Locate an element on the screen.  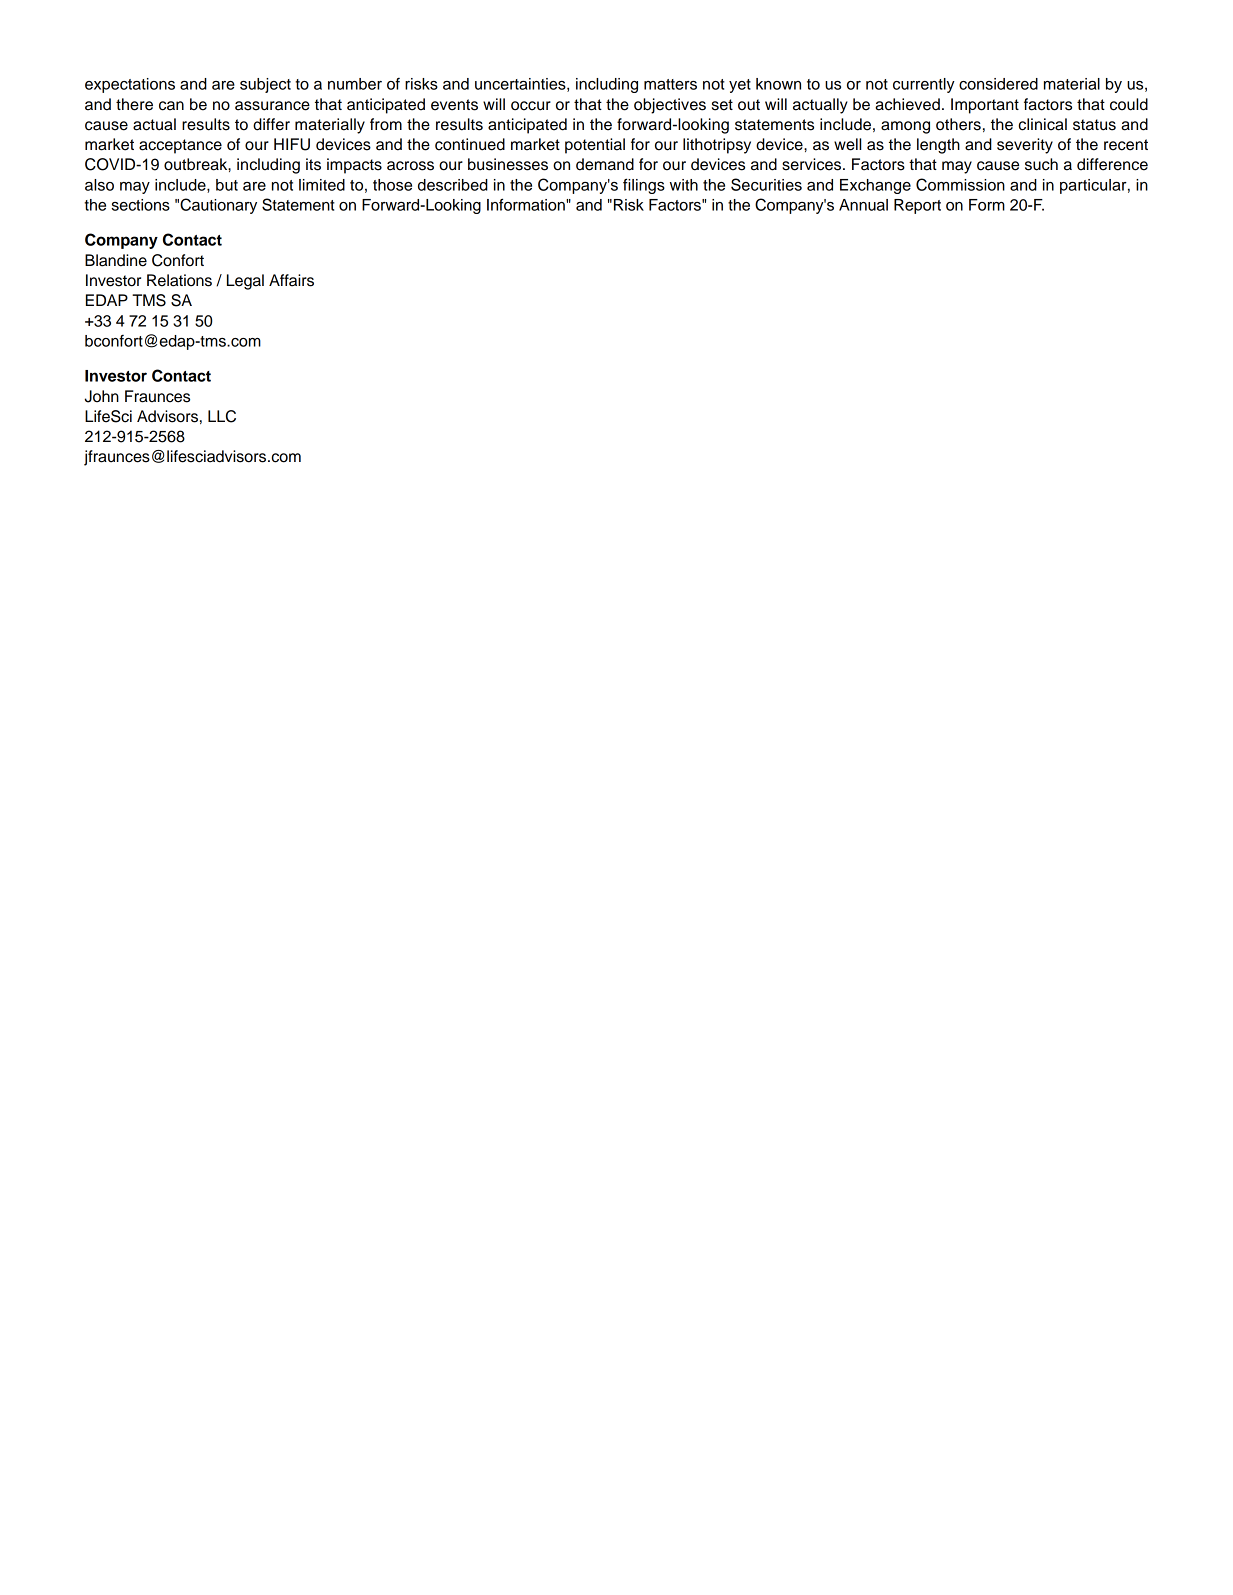
Relations is located at coordinates (179, 280).
